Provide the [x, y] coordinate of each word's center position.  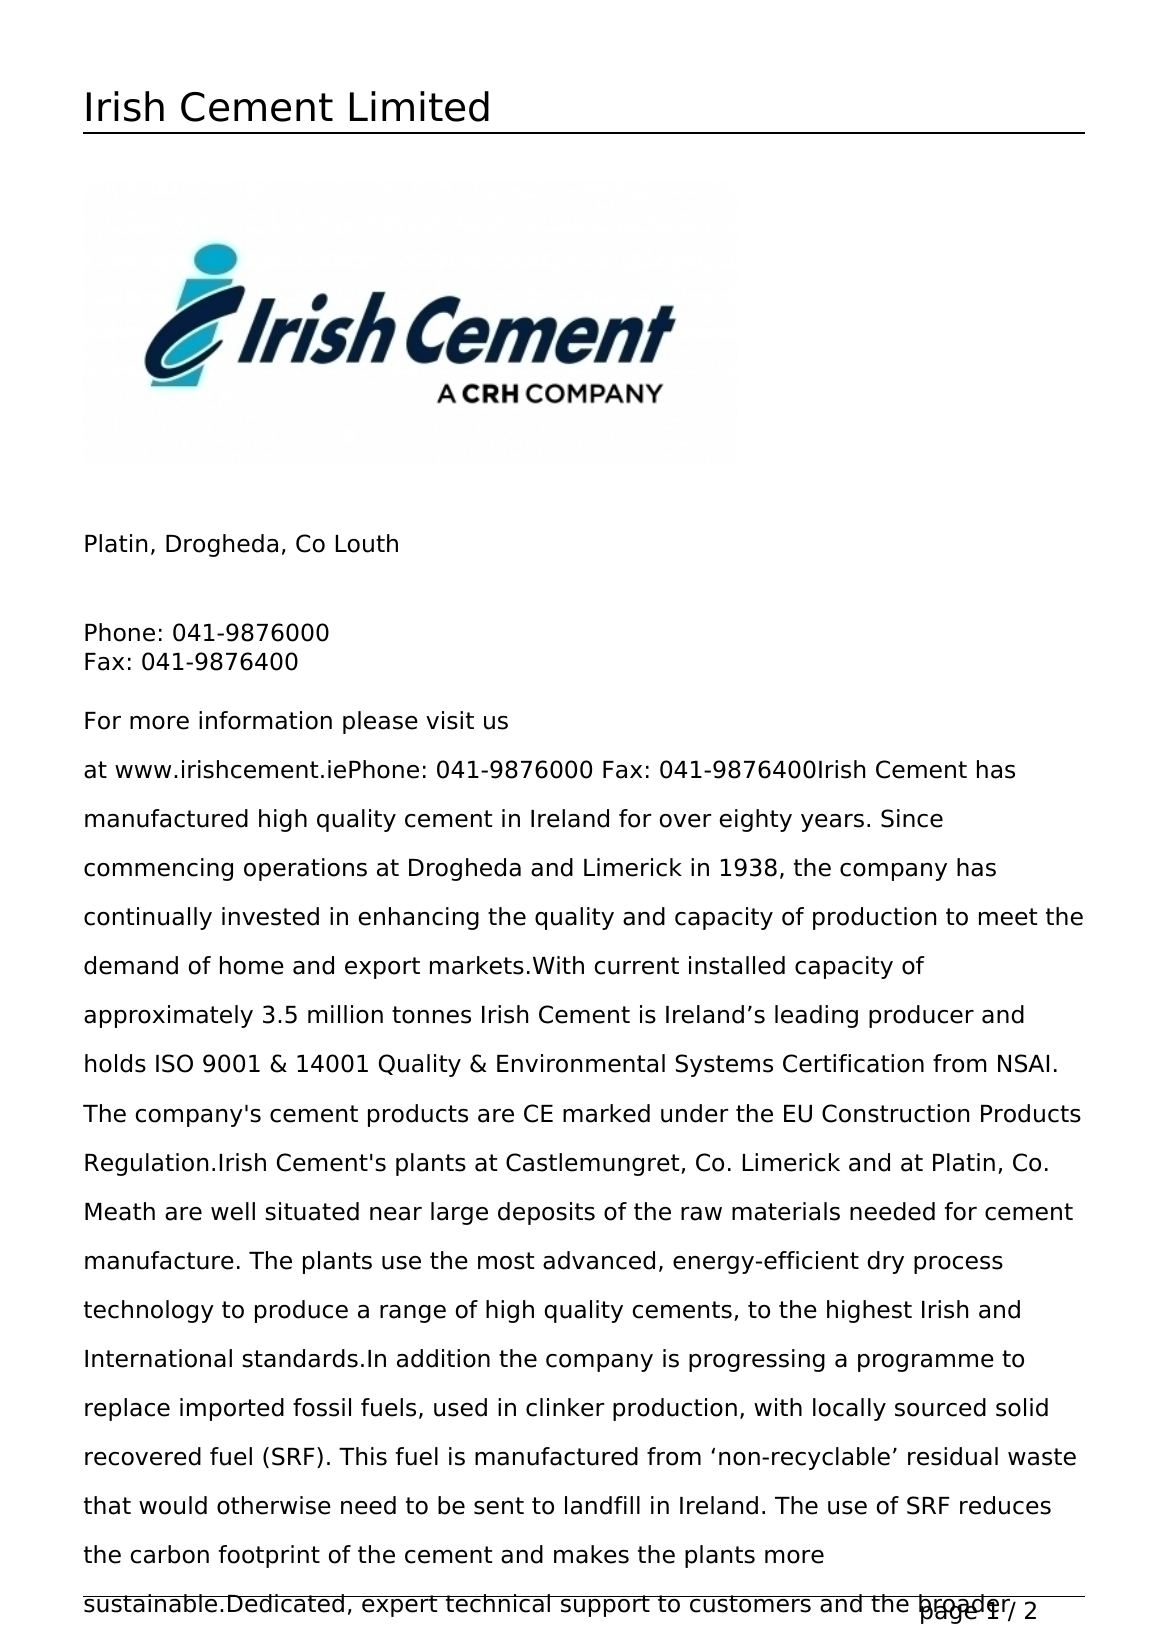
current [637, 966]
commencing [158, 869]
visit [450, 720]
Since [912, 818]
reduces [1005, 1505]
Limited [419, 106]
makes [591, 1554]
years [832, 823]
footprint [269, 1556]
